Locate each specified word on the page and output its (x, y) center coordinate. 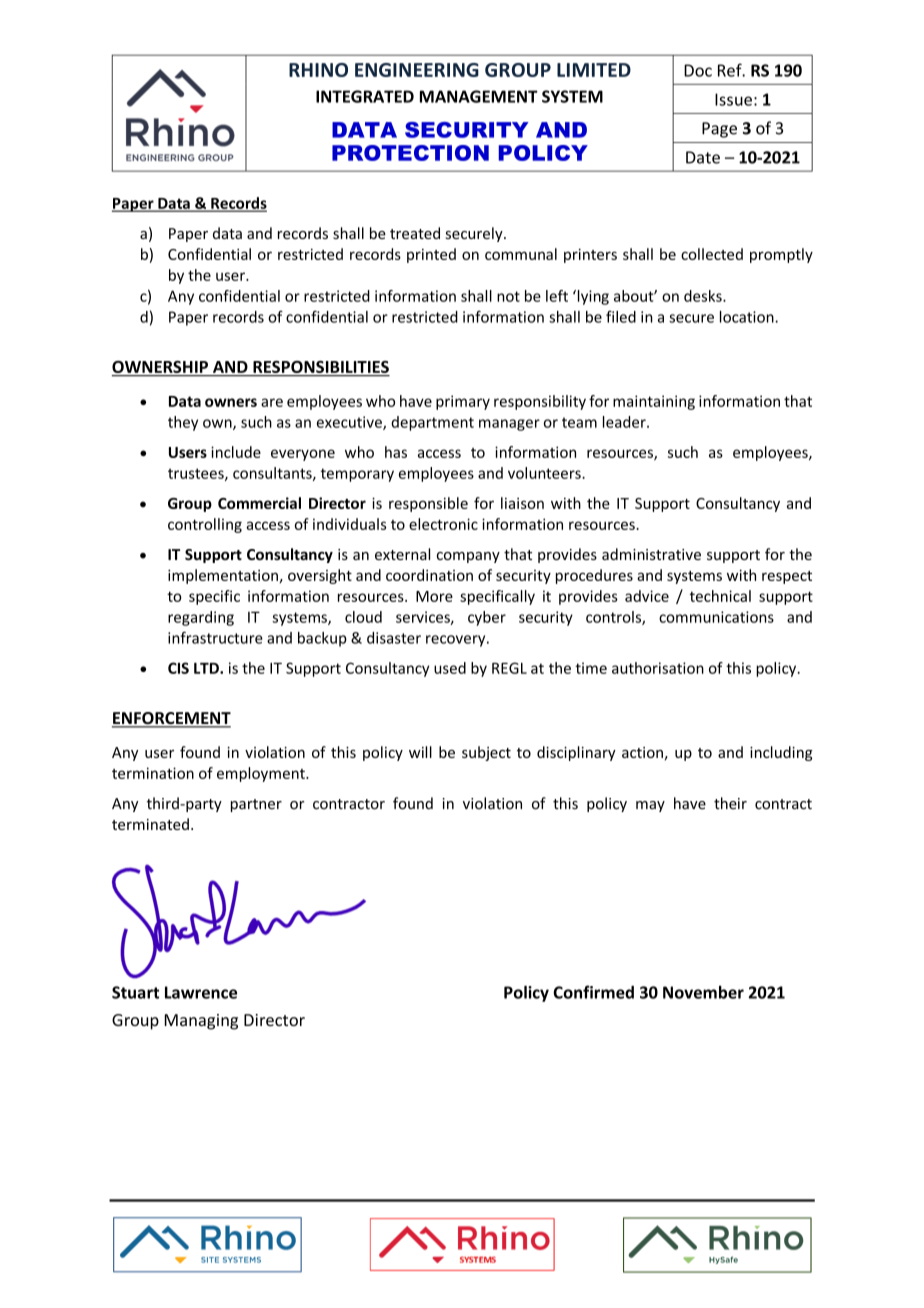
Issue (733, 99)
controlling (205, 525)
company (468, 557)
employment (262, 774)
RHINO (318, 70)
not (508, 296)
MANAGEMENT (479, 96)
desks (704, 296)
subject (486, 753)
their (730, 803)
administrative (651, 554)
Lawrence (201, 992)
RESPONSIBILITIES (321, 367)
